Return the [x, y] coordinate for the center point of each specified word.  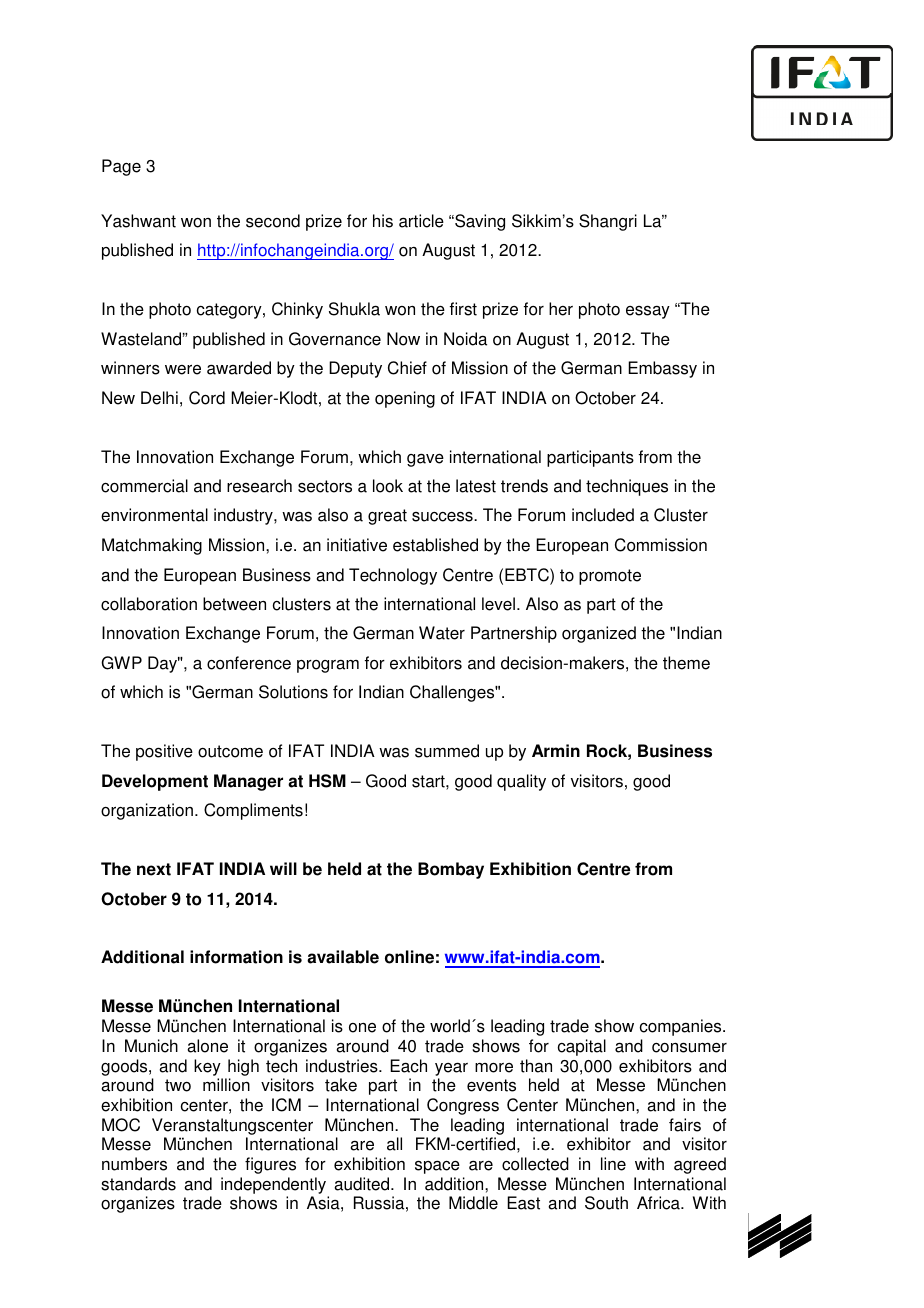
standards [138, 1184]
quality [521, 782]
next [154, 869]
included [603, 515]
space [437, 1167]
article [421, 221]
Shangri [608, 222]
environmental [154, 515]
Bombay [451, 870]
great [387, 517]
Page [121, 167]
